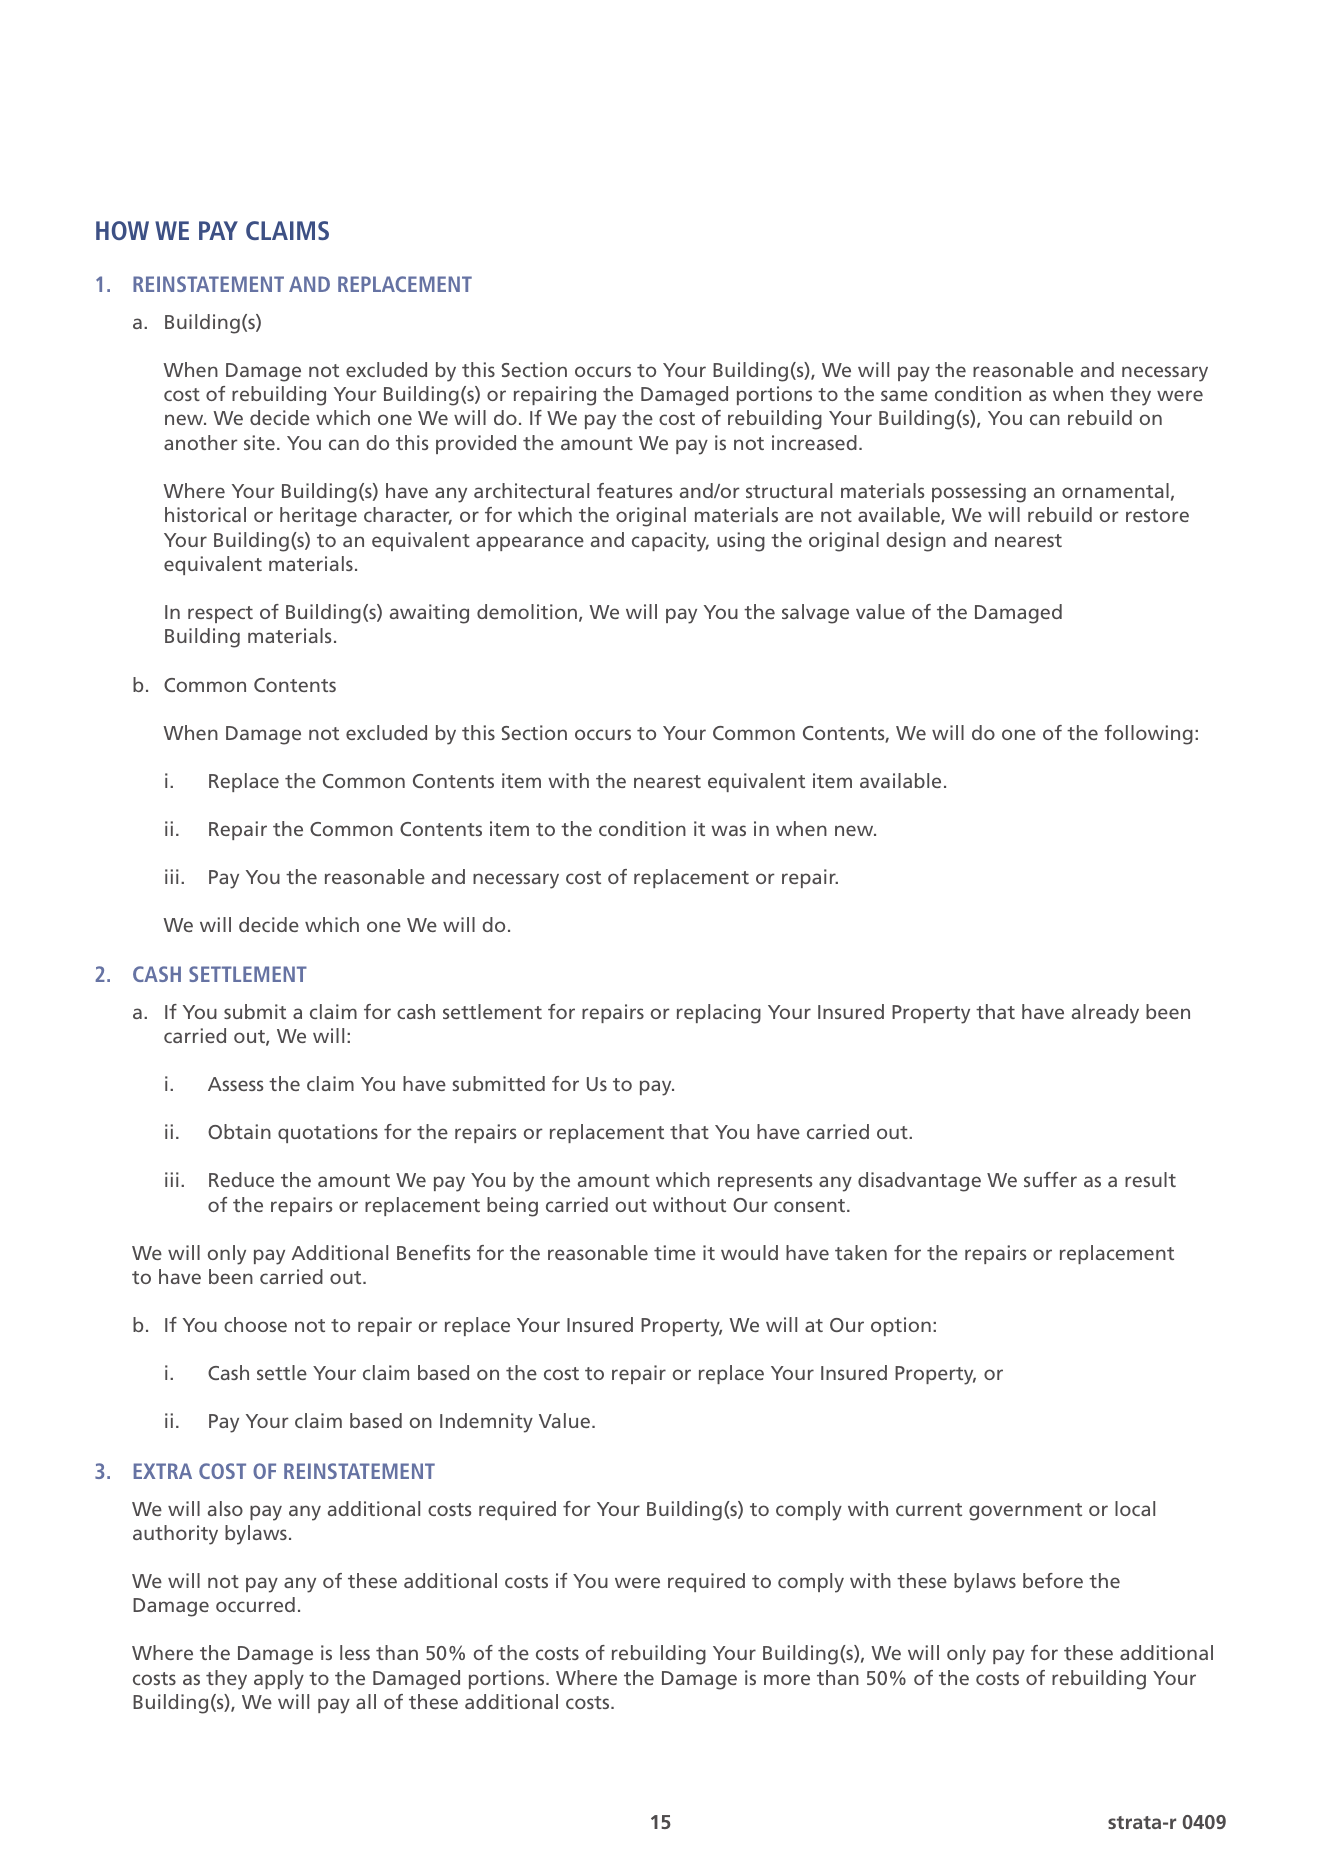 The height and width of the screenshot is (1869, 1321). I want to click on same, so click(904, 395).
